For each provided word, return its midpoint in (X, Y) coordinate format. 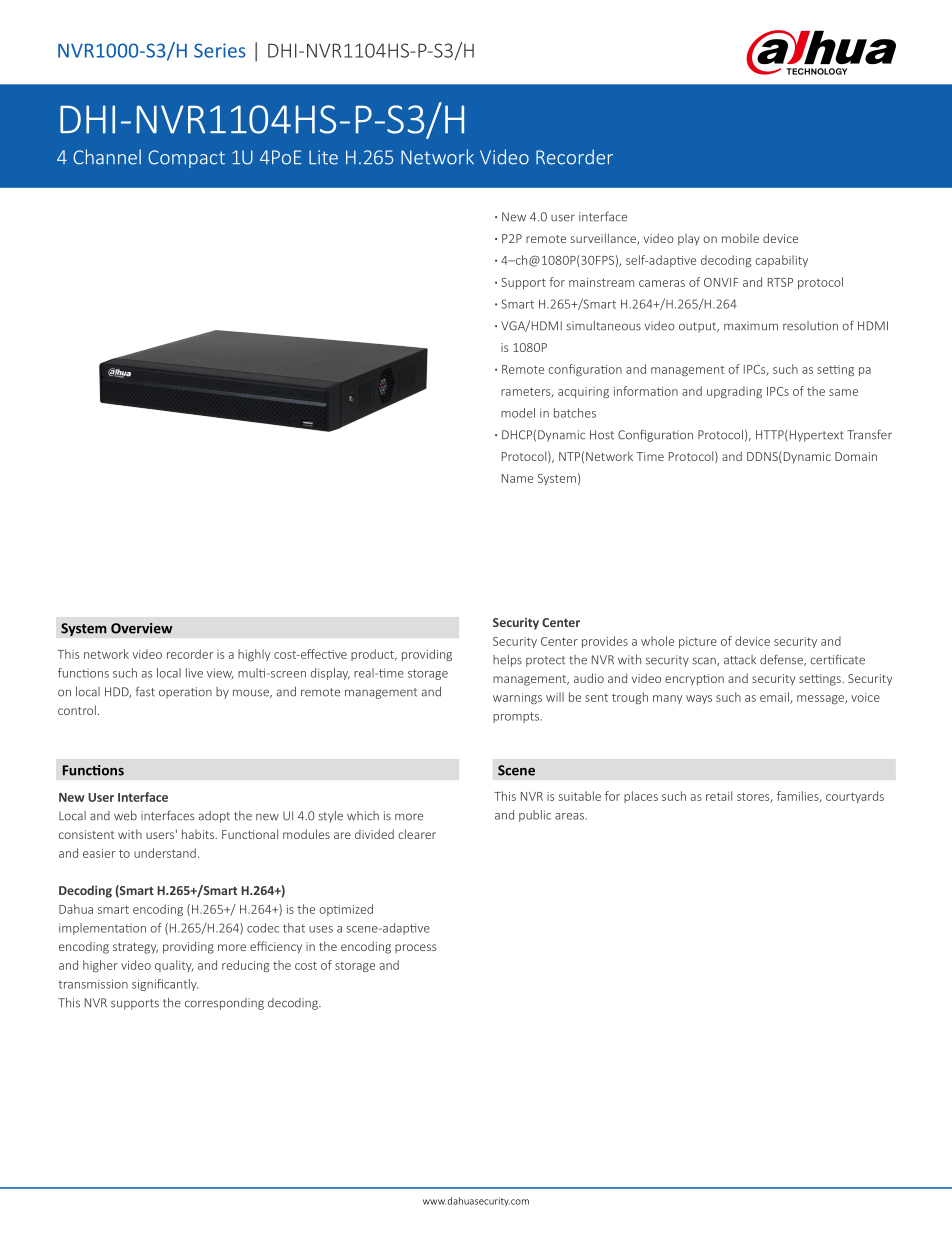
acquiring (583, 392)
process (415, 948)
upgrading (734, 392)
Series (220, 50)
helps (507, 661)
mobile (740, 238)
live (194, 673)
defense (782, 660)
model (518, 413)
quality (174, 966)
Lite (323, 157)
